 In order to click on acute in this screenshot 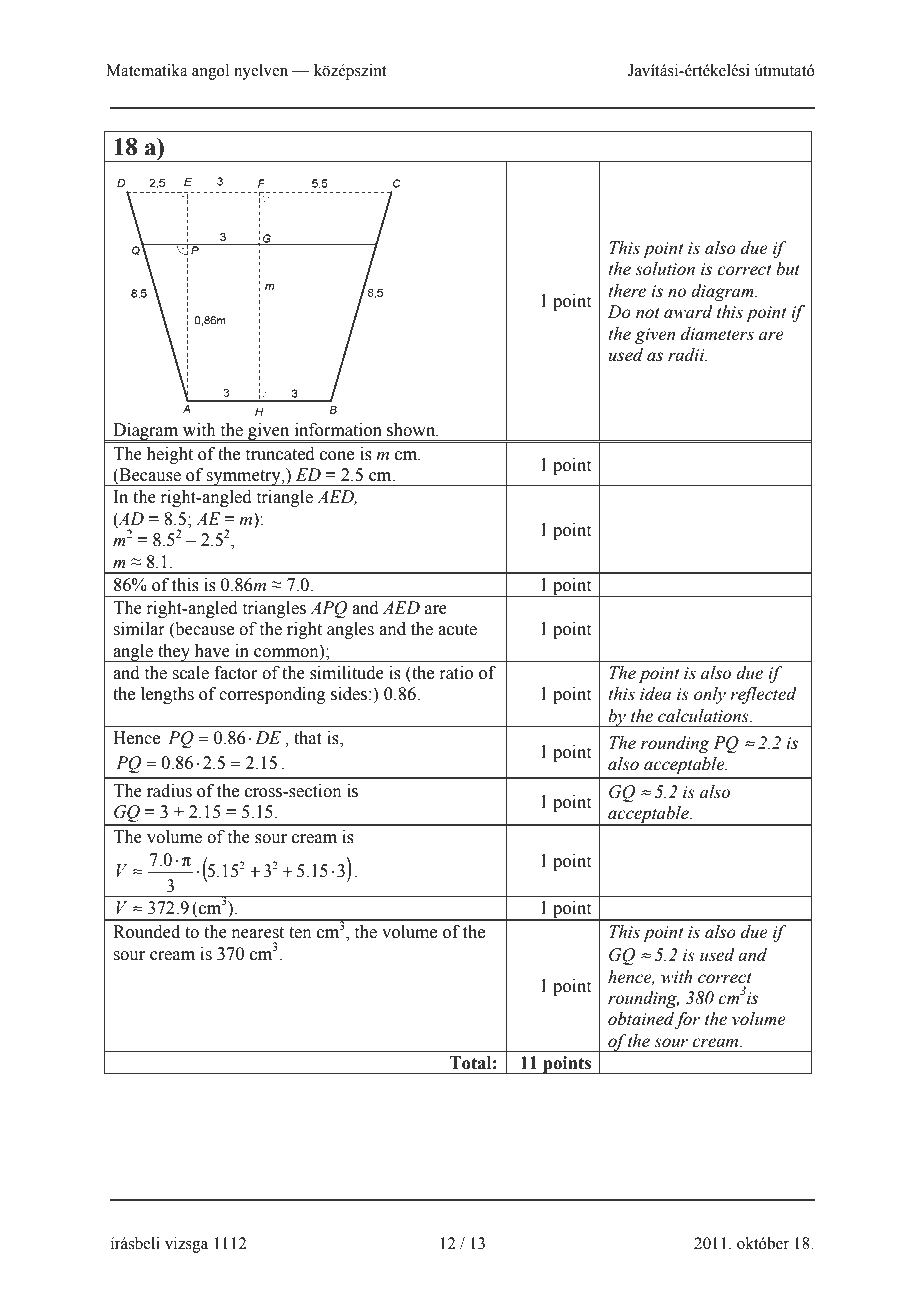, I will do `click(457, 630)`.
